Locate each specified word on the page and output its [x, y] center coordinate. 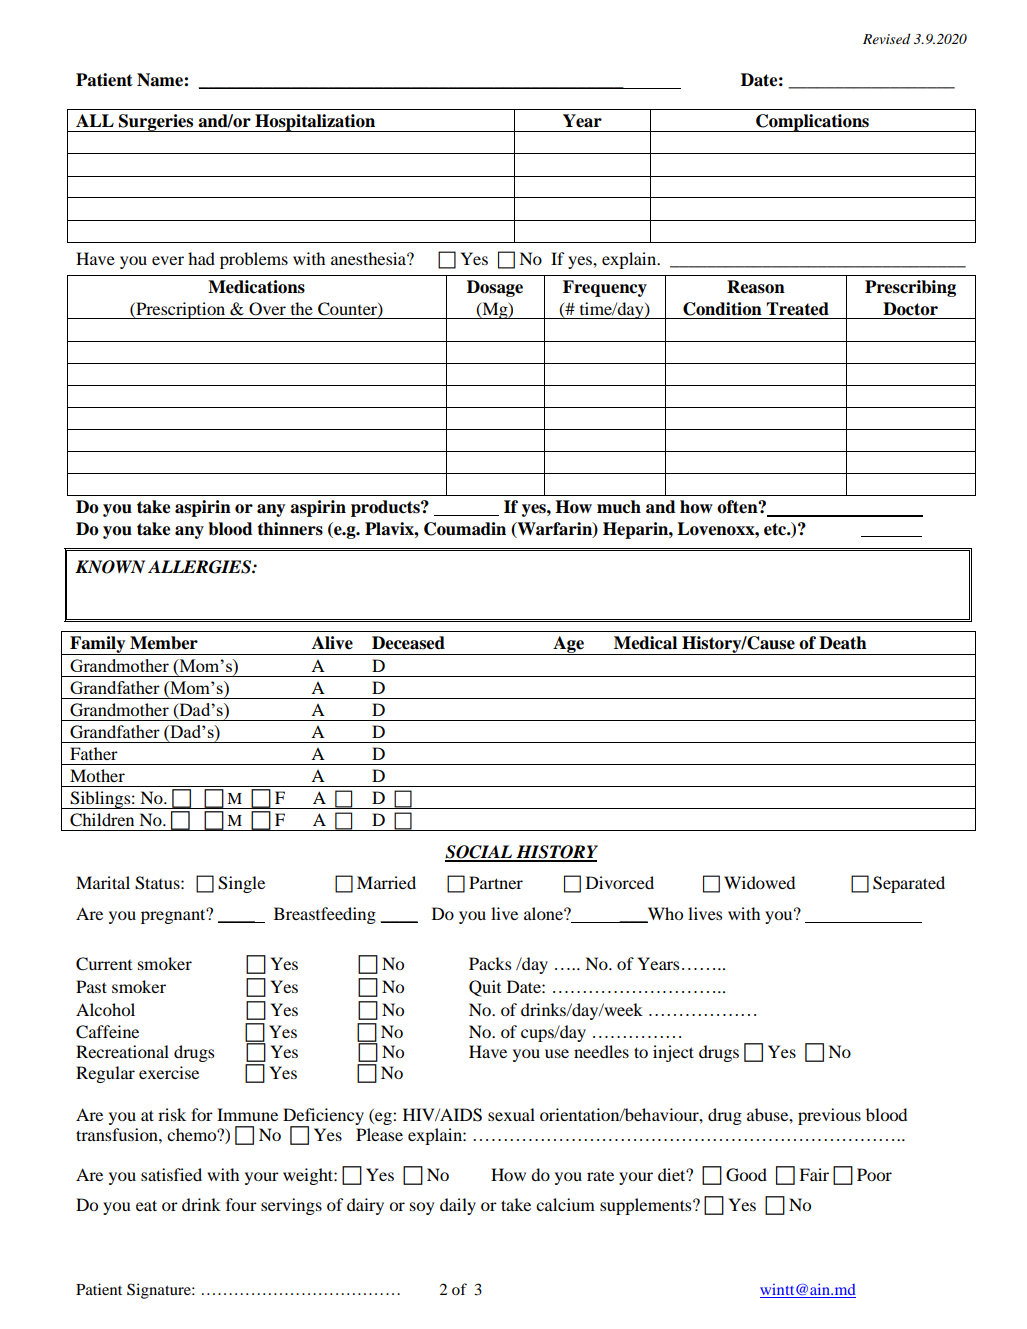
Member [164, 643]
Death [843, 643]
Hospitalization [315, 123]
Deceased [408, 643]
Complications [812, 123]
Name [161, 80]
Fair [814, 1174]
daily [458, 1206]
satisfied [171, 1174]
